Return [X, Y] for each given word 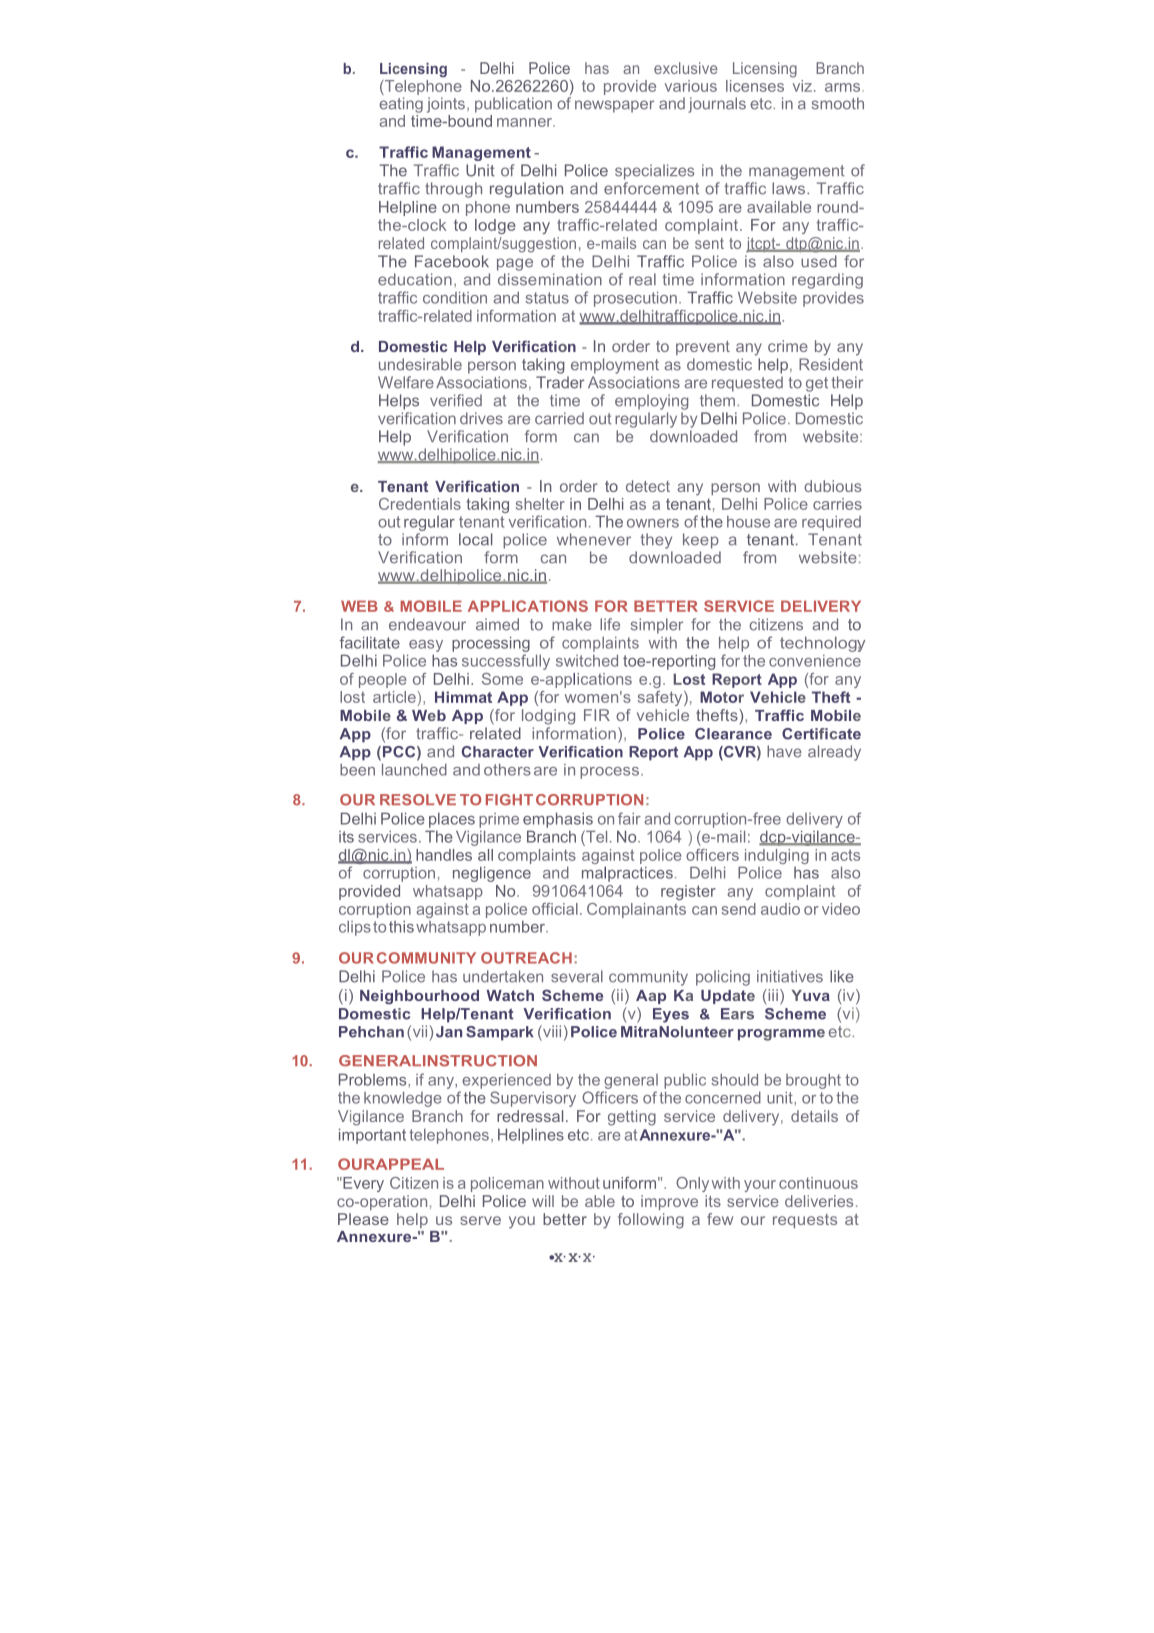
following [651, 1221]
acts [845, 855]
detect [648, 486]
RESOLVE [418, 800]
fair [629, 818]
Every [362, 1184]
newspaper [614, 106]
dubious [832, 486]
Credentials [420, 504]
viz [802, 84]
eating [401, 105]
